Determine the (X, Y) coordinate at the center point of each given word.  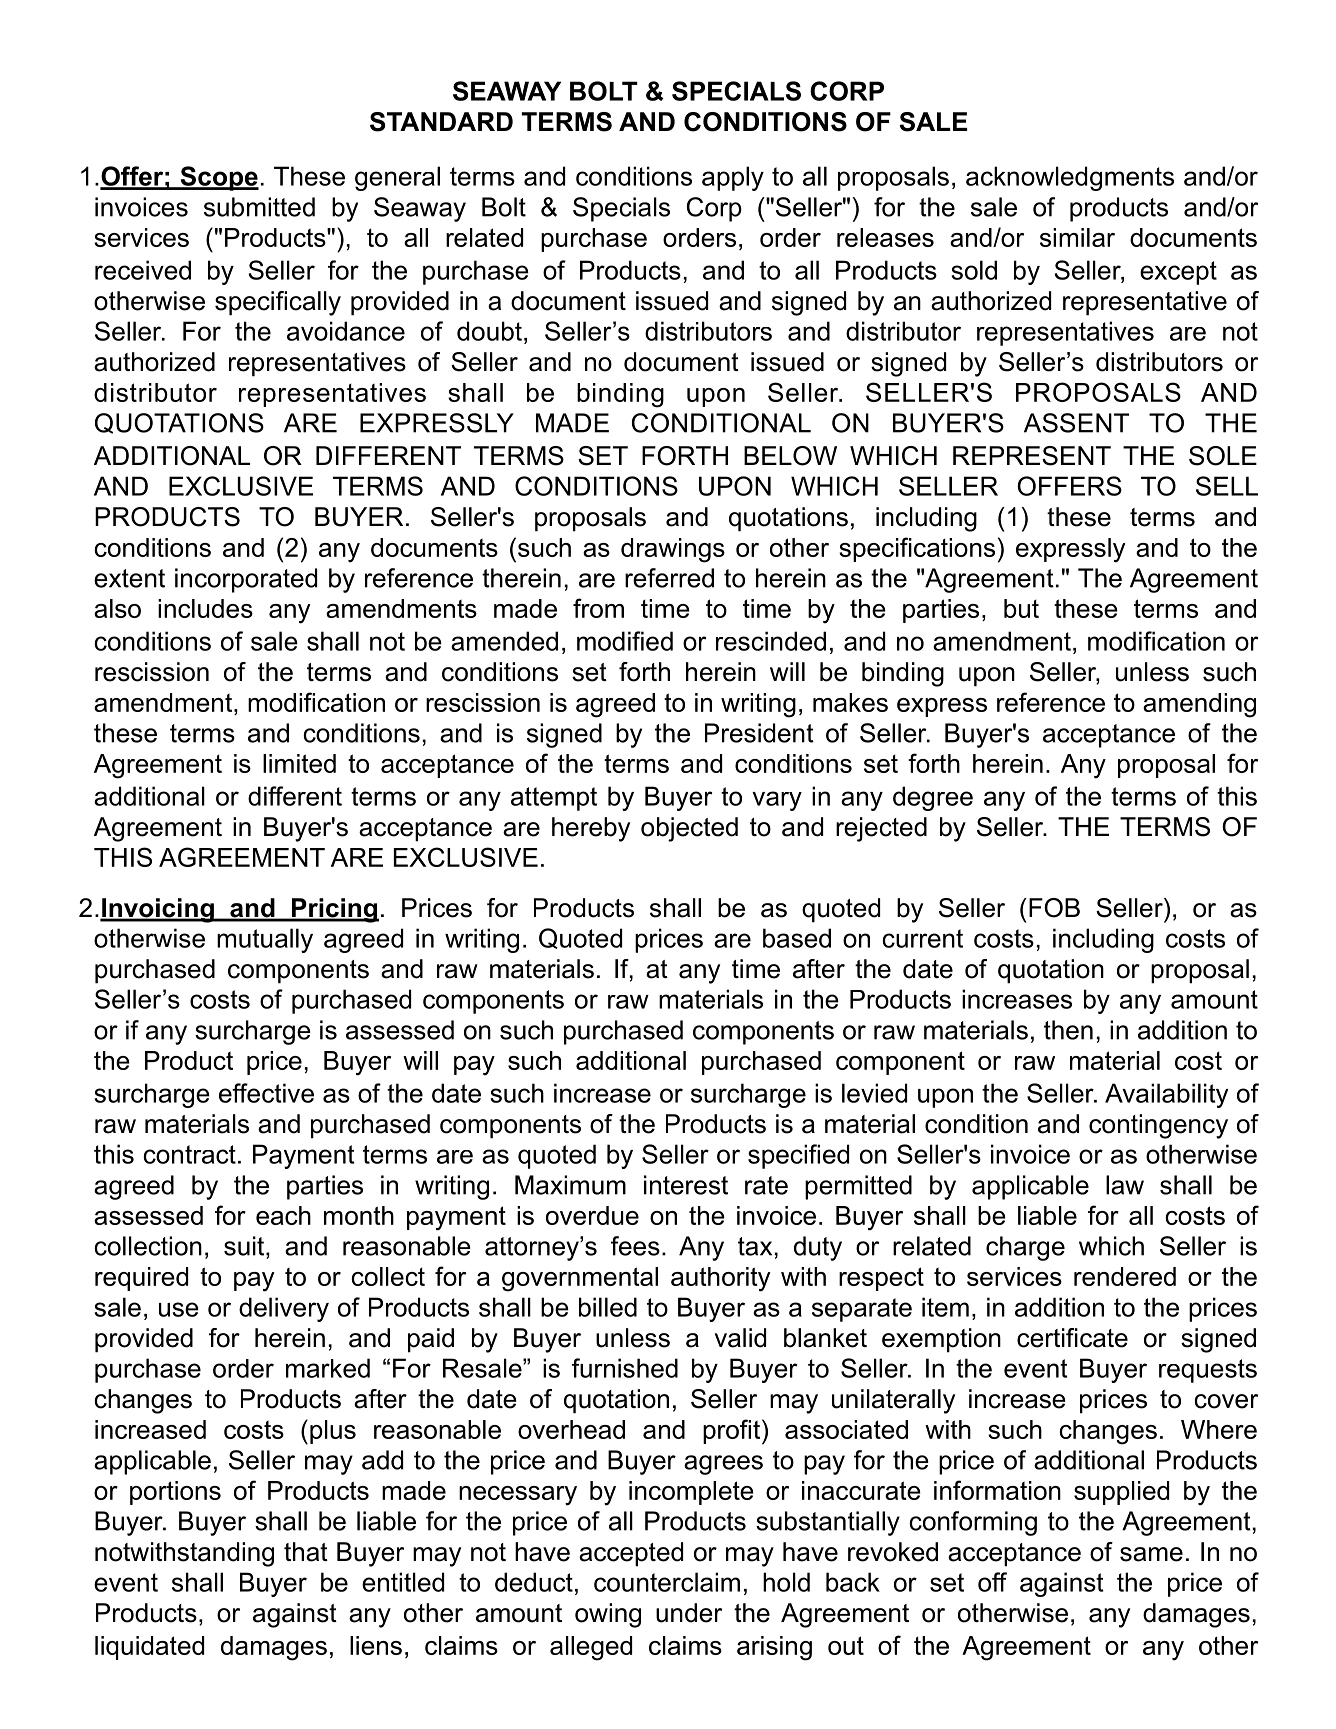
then (1068, 1030)
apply (733, 178)
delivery (284, 1309)
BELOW (790, 456)
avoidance (346, 331)
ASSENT (1076, 423)
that (306, 1552)
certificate (1072, 1338)
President (759, 733)
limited (299, 763)
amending (1199, 705)
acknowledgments (1070, 178)
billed (608, 1307)
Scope (218, 178)
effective (266, 1093)
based (797, 938)
